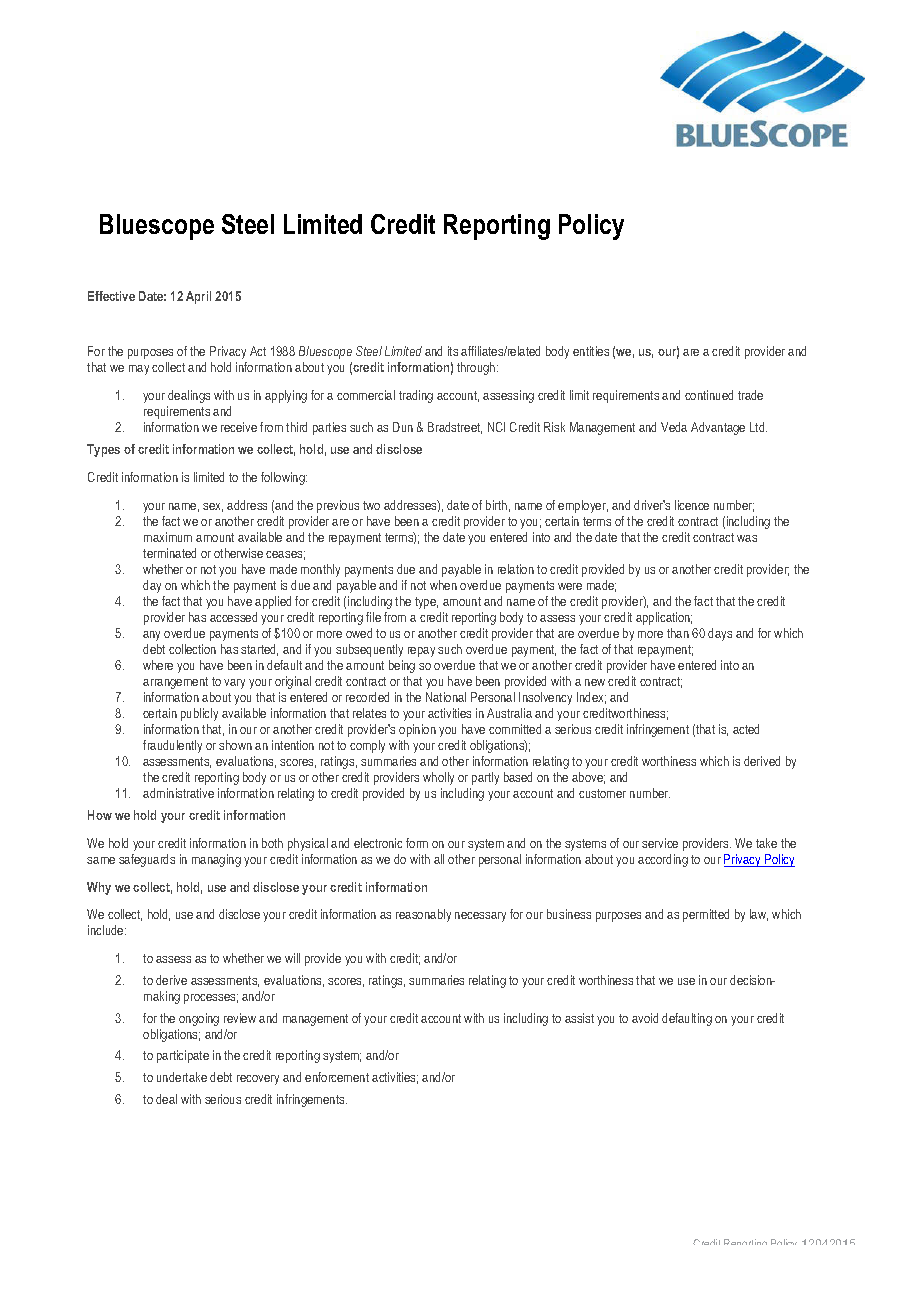 The image size is (924, 1308). Describe the element at coordinates (183, 1056) in the image. I see `participate` at that location.
